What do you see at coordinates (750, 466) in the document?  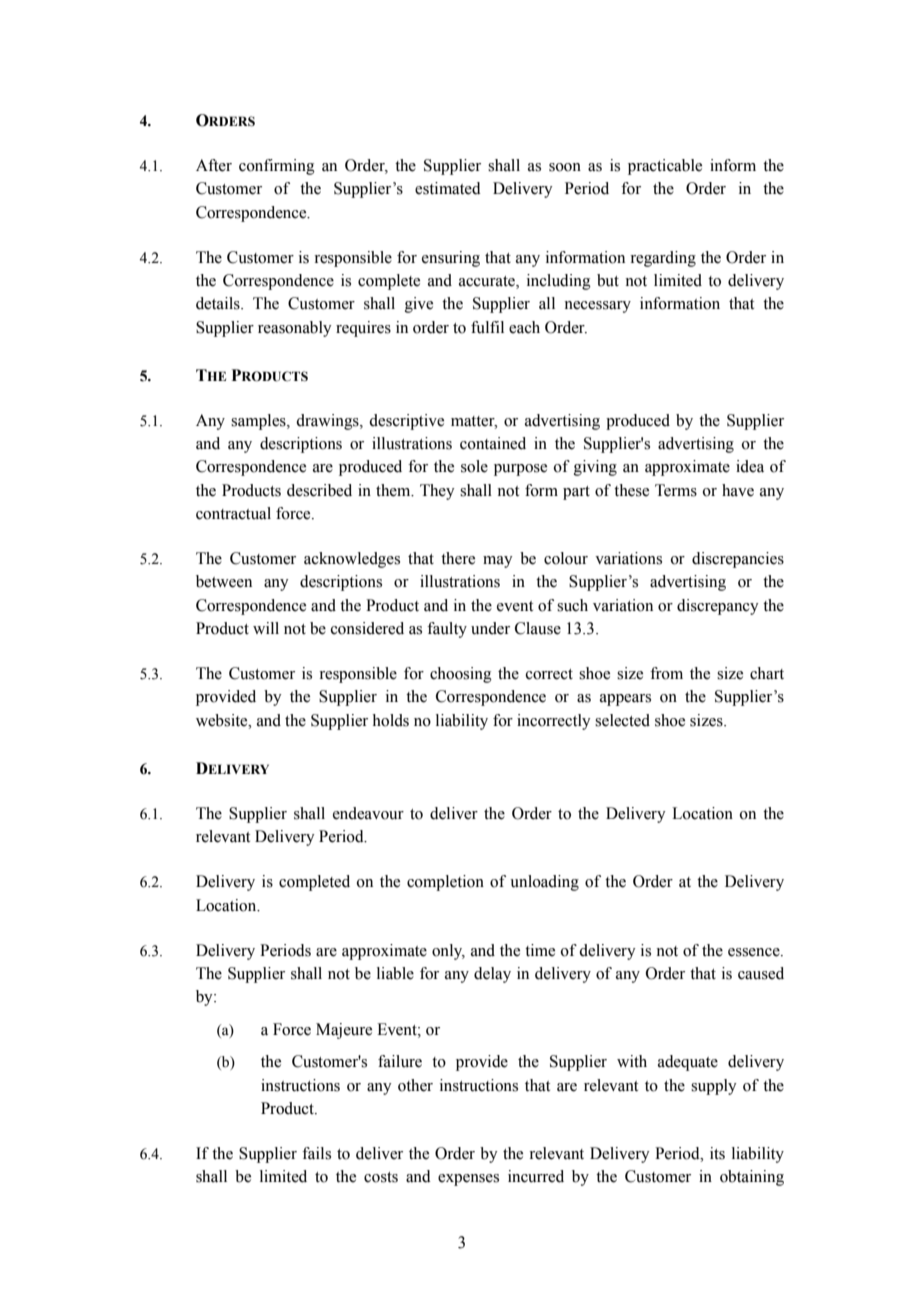 I see `idea` at bounding box center [750, 466].
